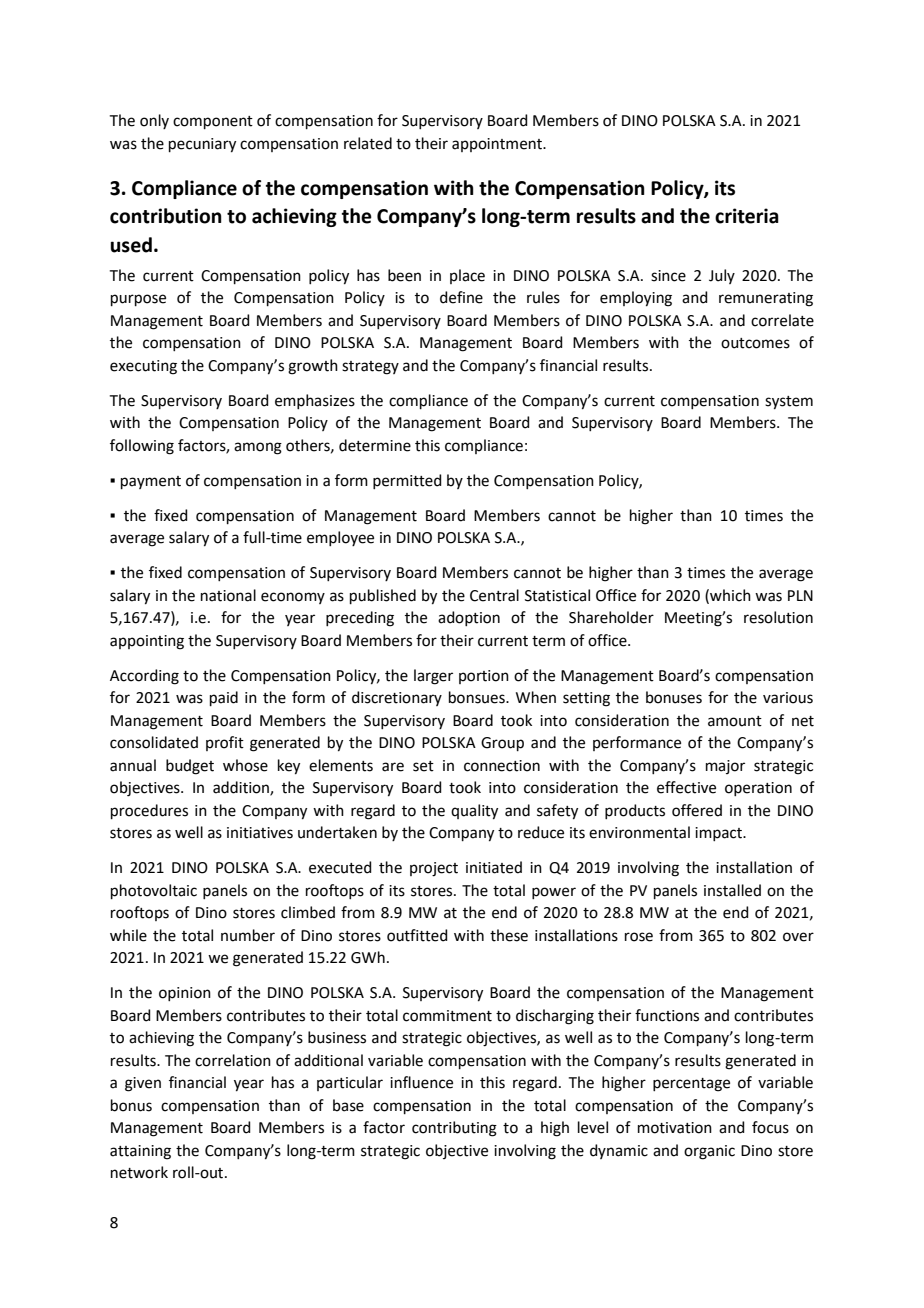 The width and height of the screenshot is (924, 1308). I want to click on appointing, so click(147, 642).
